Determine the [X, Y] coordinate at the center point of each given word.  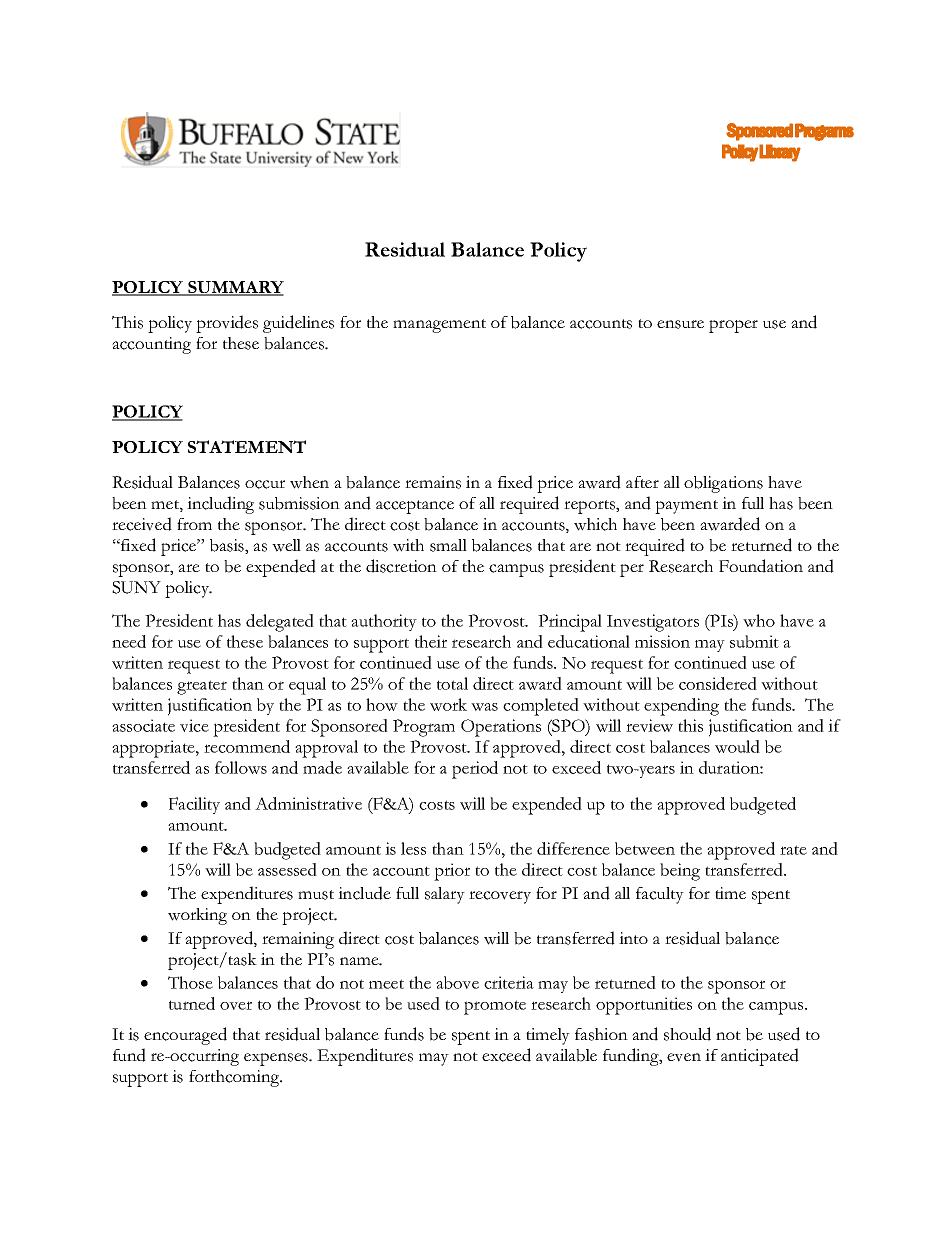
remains [433, 482]
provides [227, 324]
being [680, 872]
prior [452, 872]
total [452, 683]
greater [202, 687]
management [439, 326]
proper [733, 326]
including [220, 505]
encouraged [185, 1036]
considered [718, 683]
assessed [287, 869]
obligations [723, 484]
